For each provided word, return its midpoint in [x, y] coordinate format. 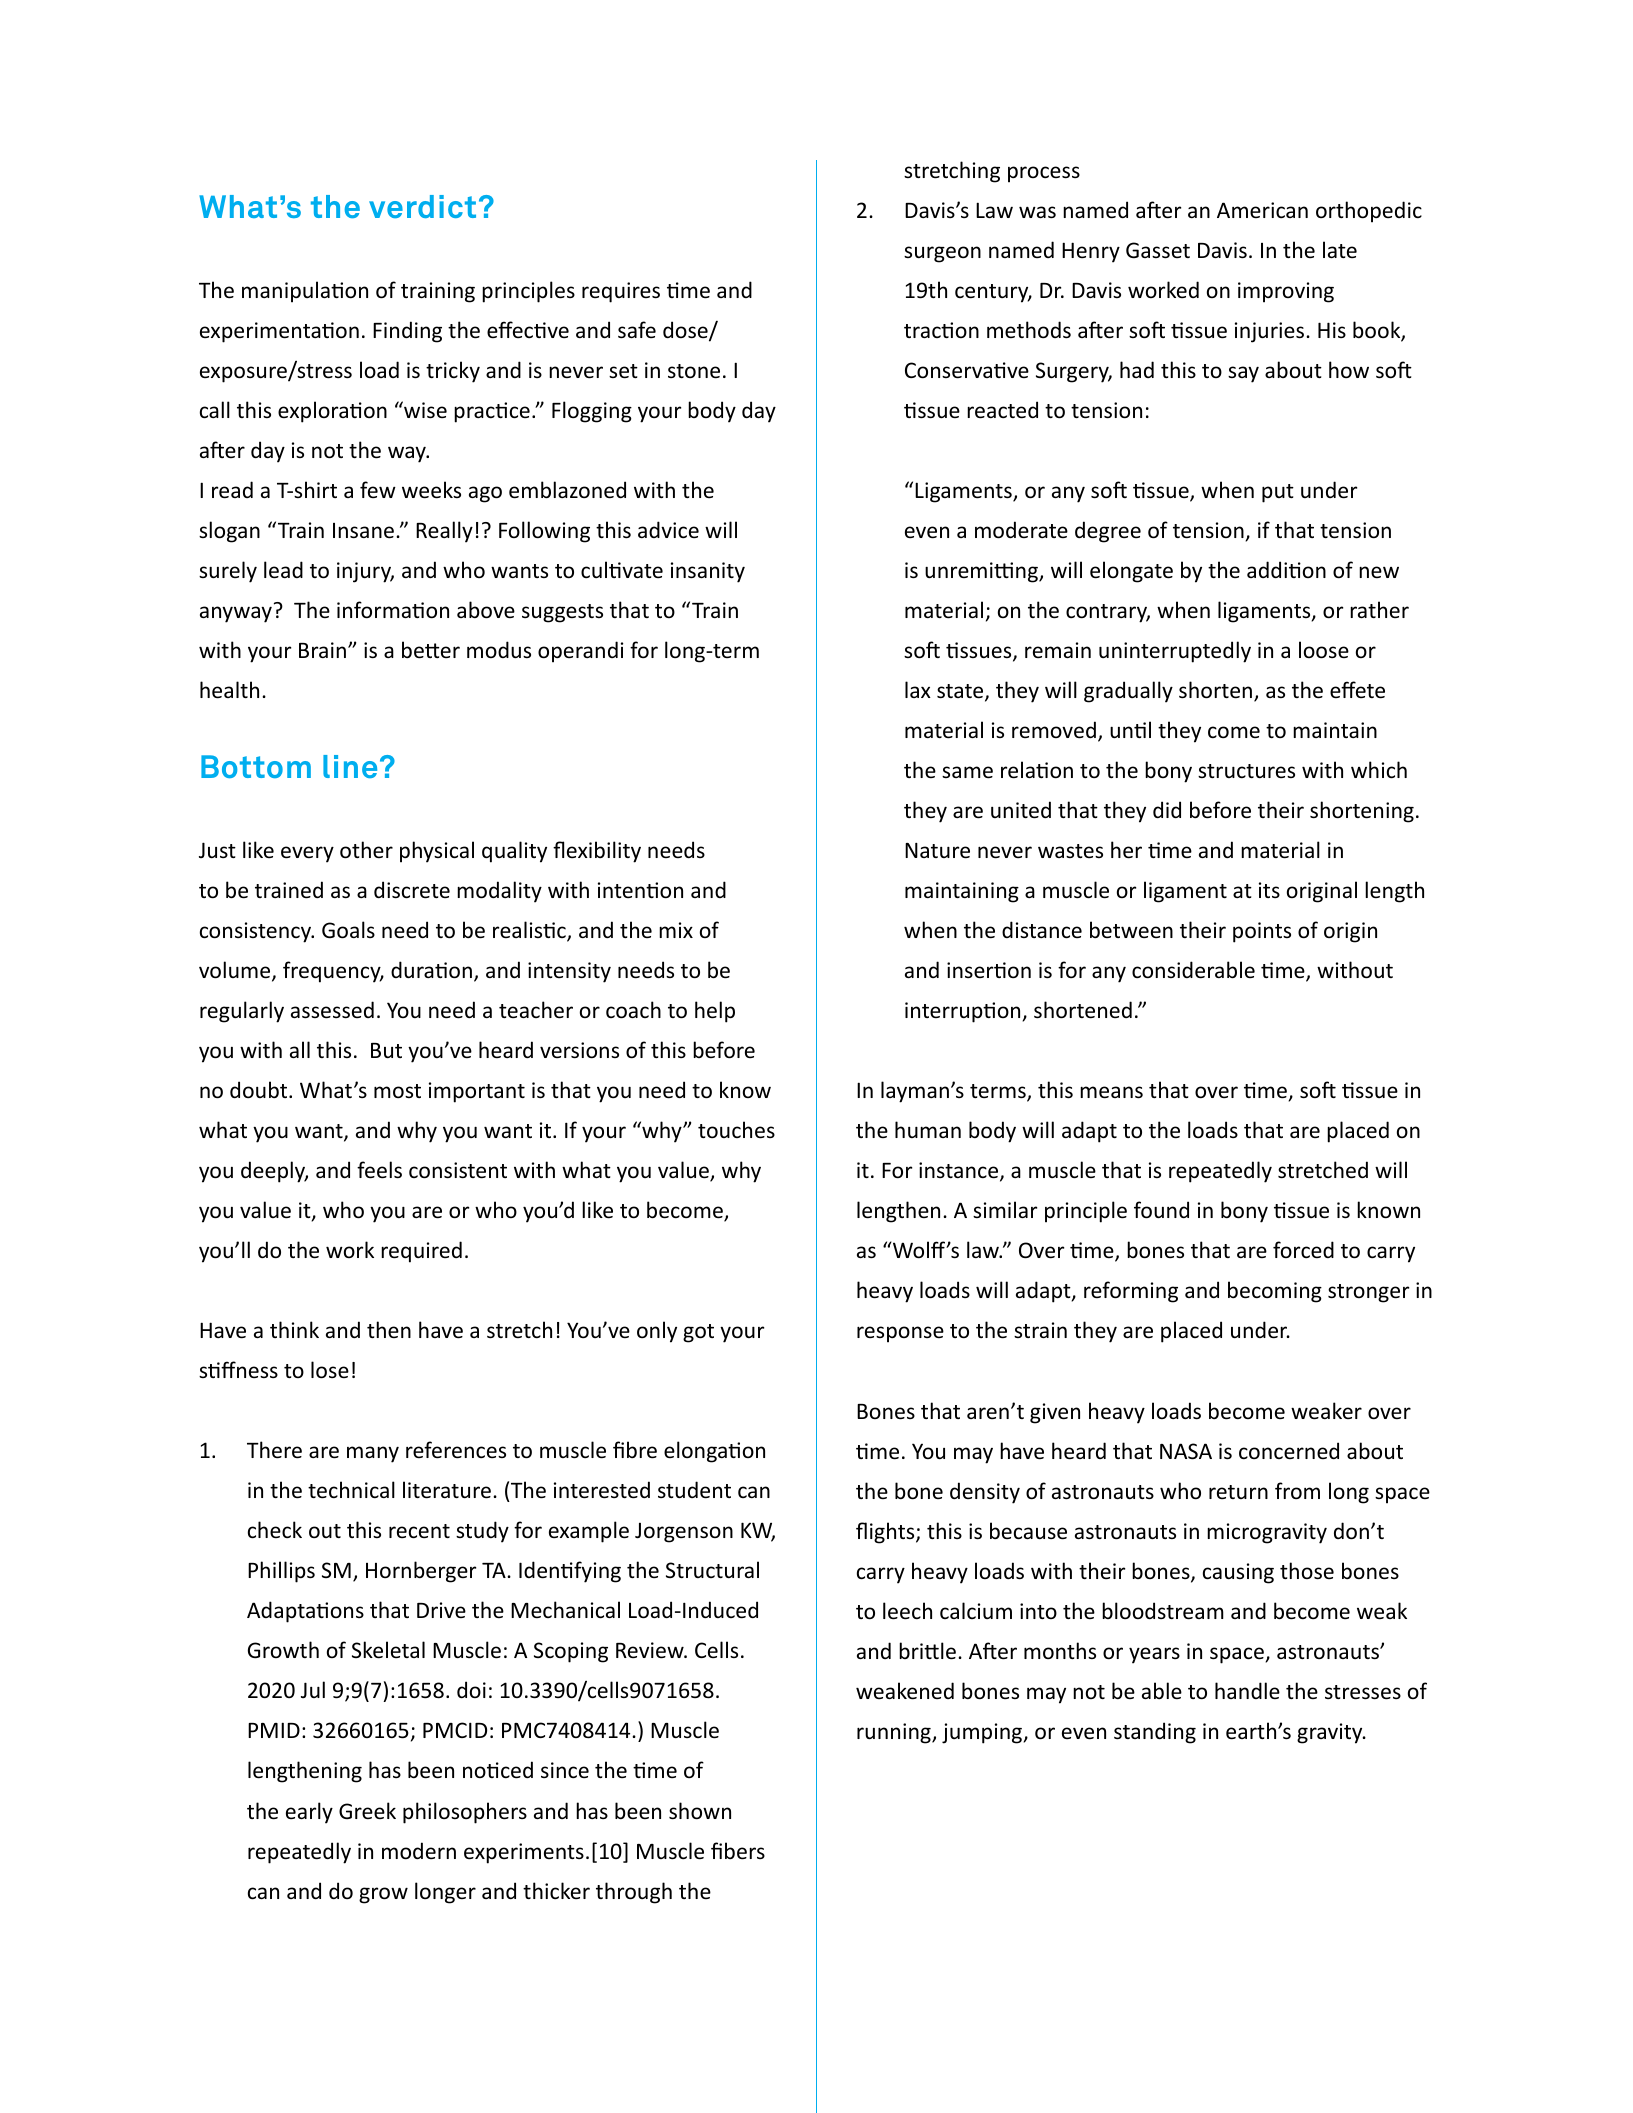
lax [918, 689]
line [350, 766]
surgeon [942, 254]
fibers [738, 1851]
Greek [367, 1811]
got [698, 1333]
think [294, 1329]
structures [1246, 771]
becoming [1275, 1292]
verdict [422, 206]
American [1262, 210]
